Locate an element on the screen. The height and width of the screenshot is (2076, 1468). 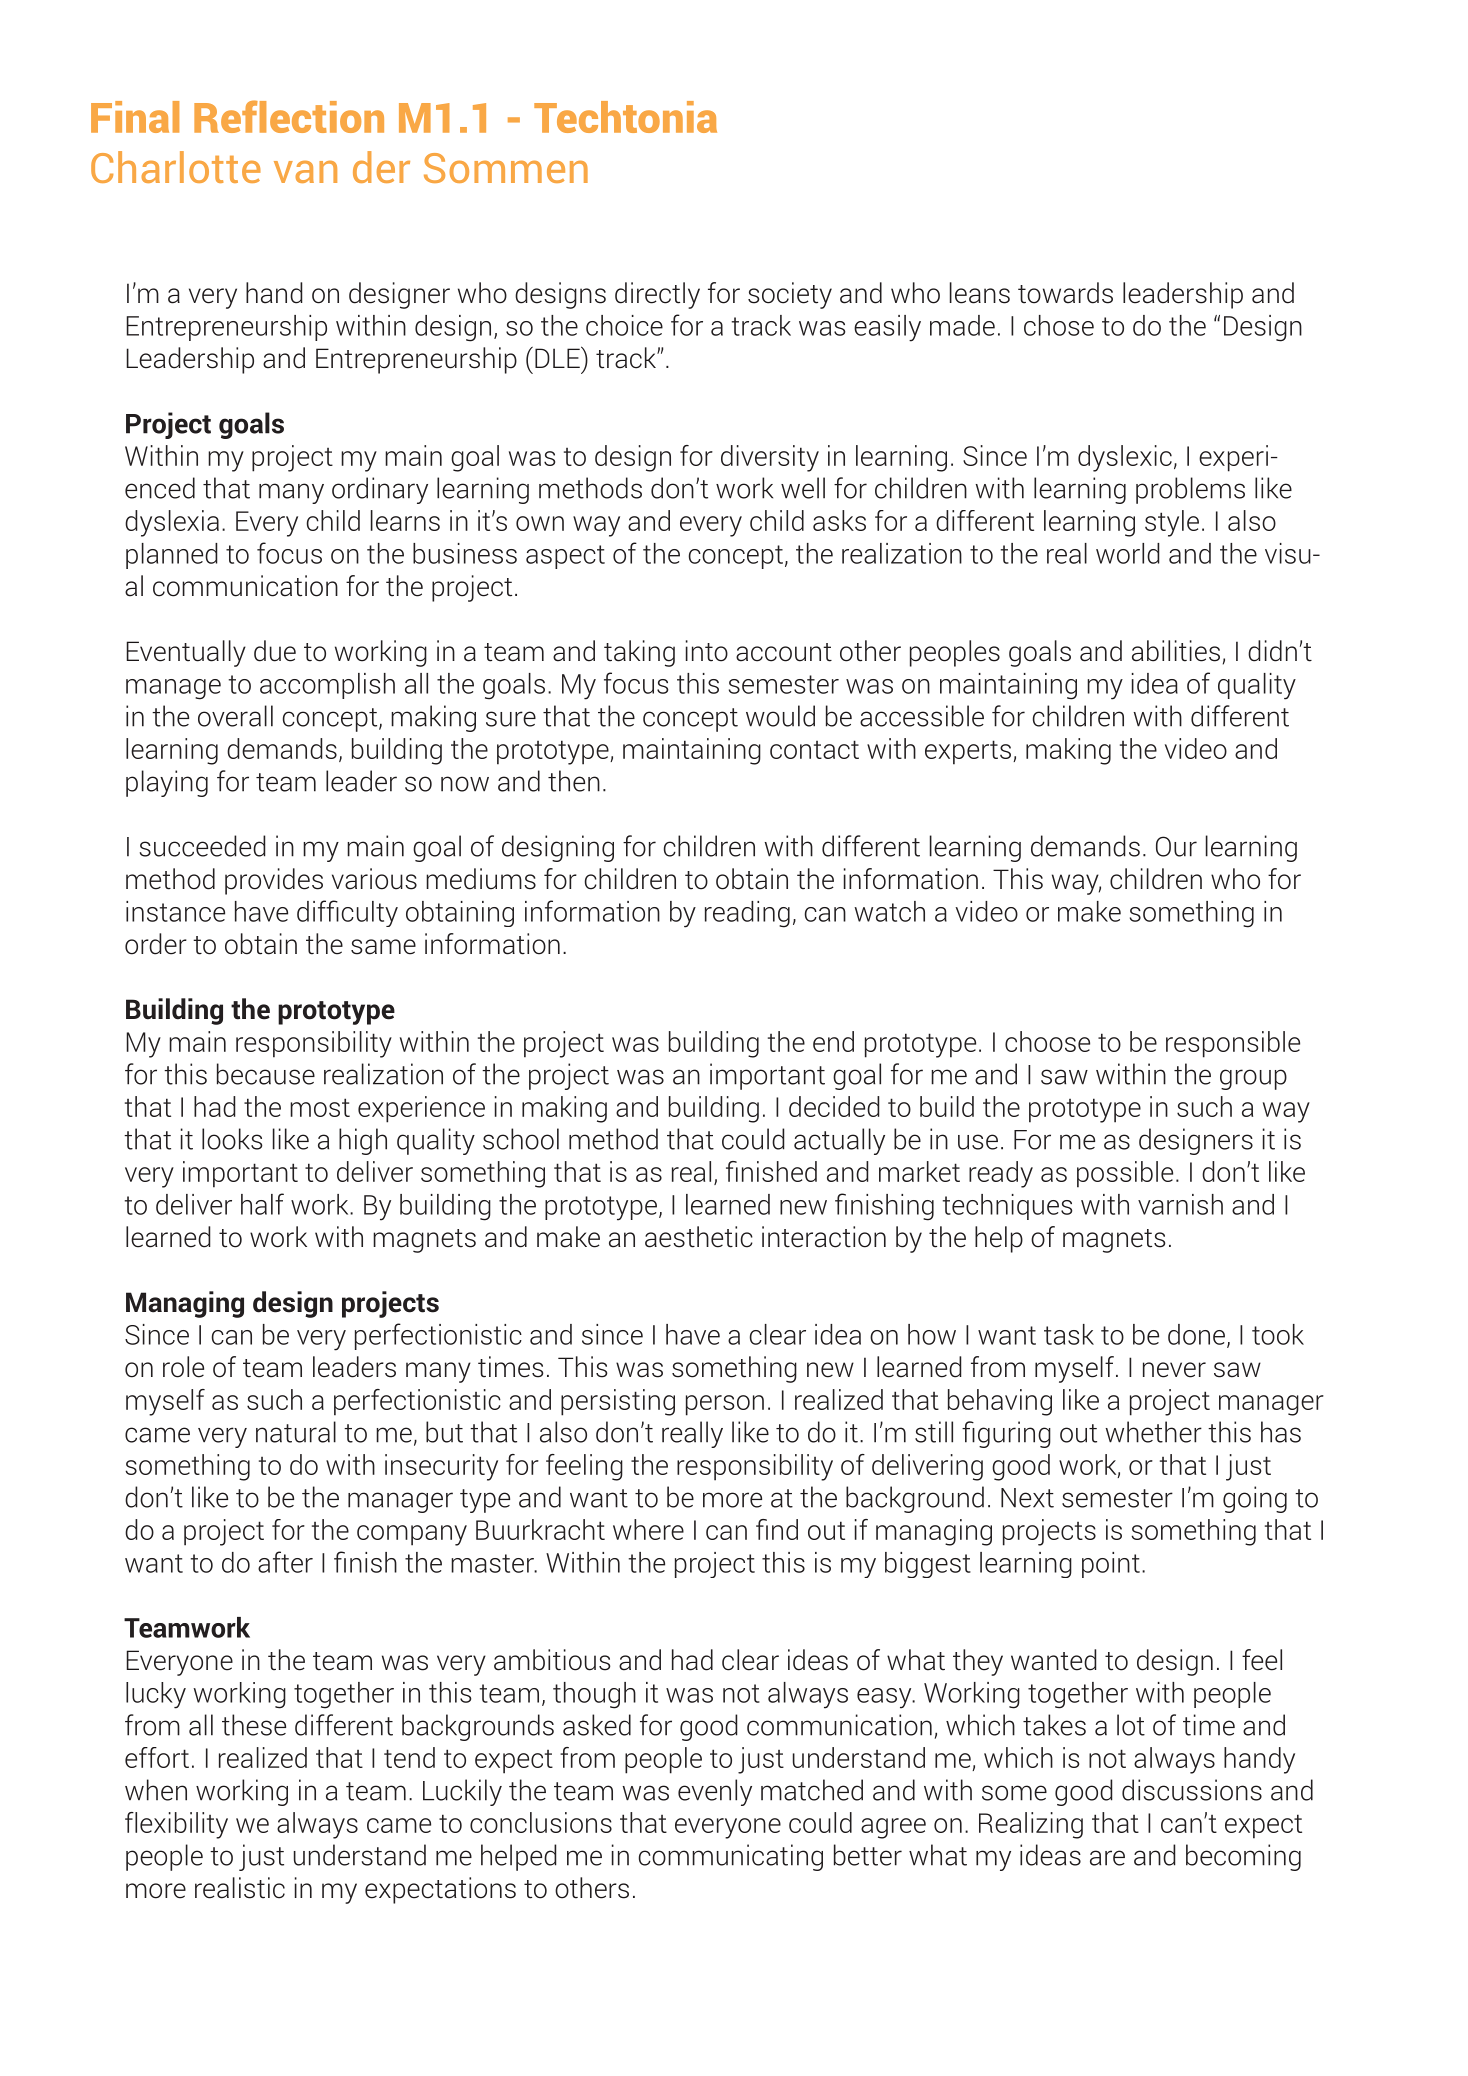
would is located at coordinates (780, 716).
